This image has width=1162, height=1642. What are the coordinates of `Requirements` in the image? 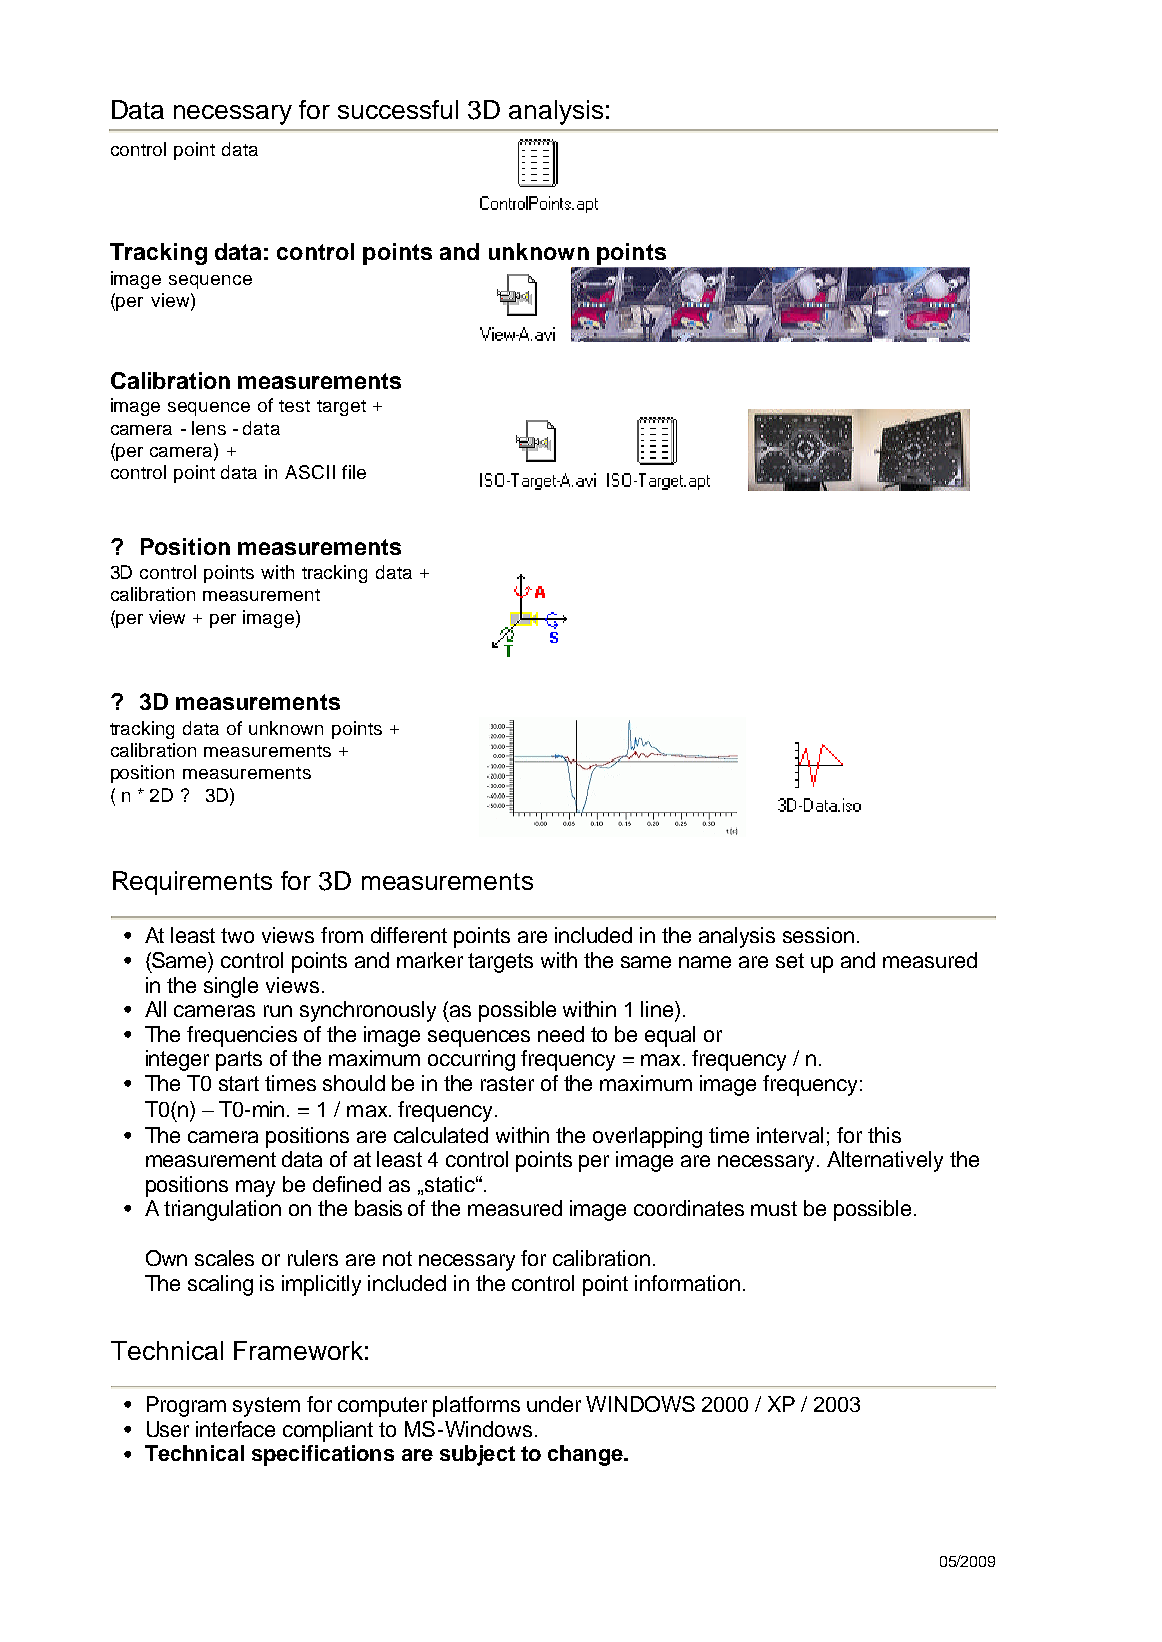 It's located at (192, 883).
